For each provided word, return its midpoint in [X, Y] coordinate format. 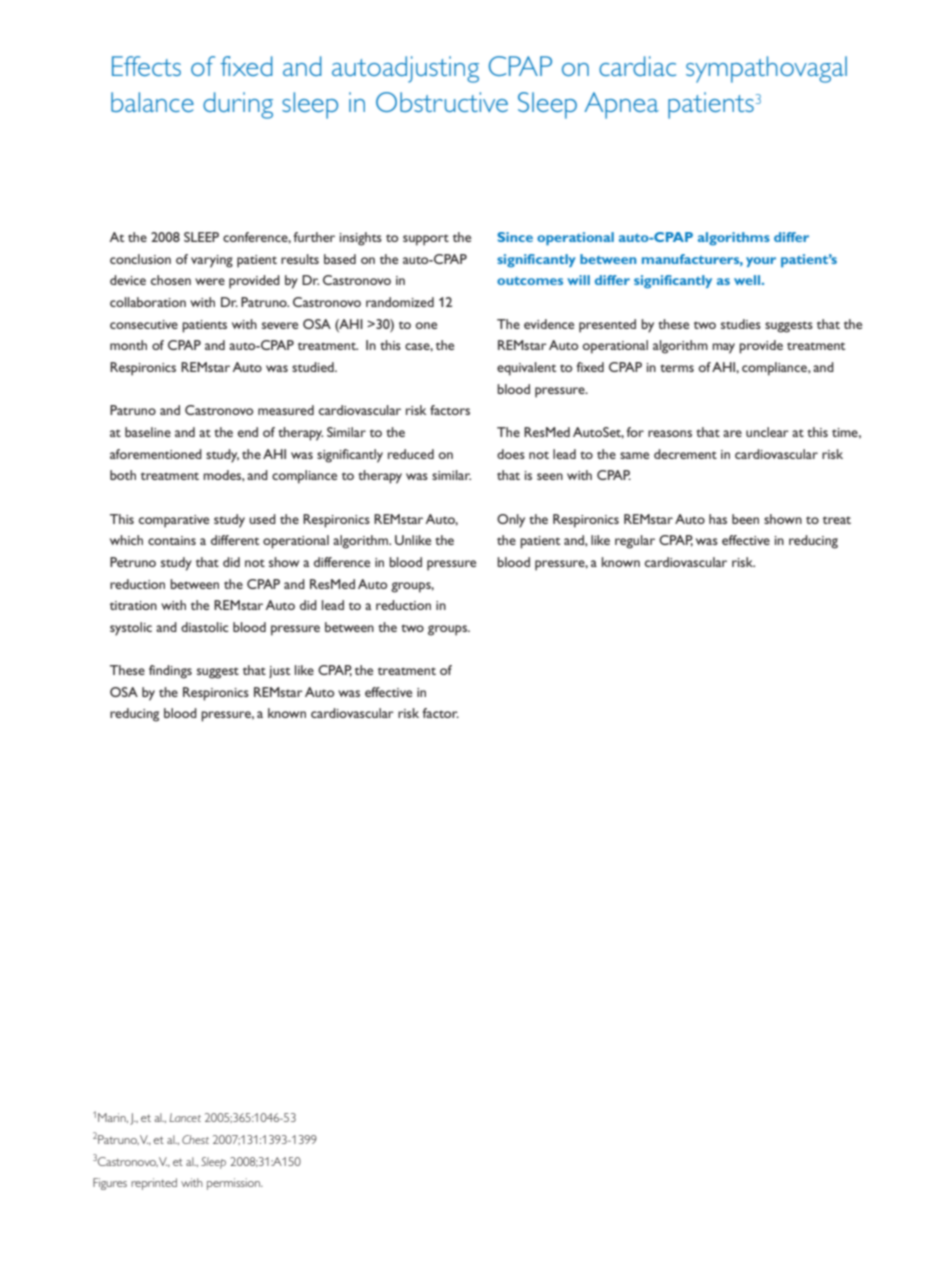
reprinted [154, 1184]
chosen [171, 280]
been [745, 519]
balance [152, 102]
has [718, 519]
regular [635, 542]
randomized [400, 302]
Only [511, 521]
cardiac [637, 66]
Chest [195, 1139]
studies [741, 324]
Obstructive [442, 102]
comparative [174, 521]
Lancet [185, 1117]
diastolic [204, 627]
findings [170, 672]
